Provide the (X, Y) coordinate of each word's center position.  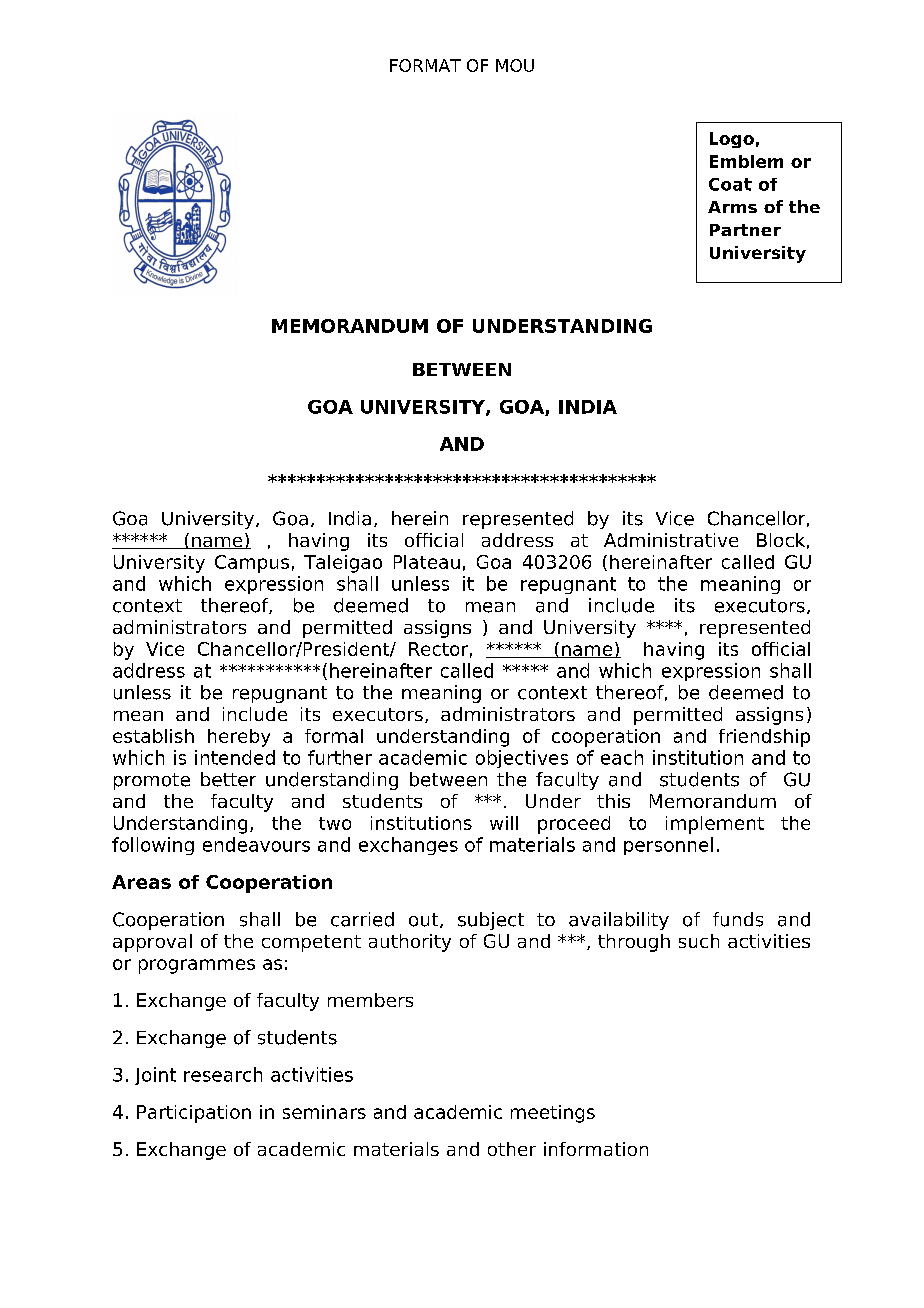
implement (715, 825)
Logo (732, 140)
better (228, 779)
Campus (252, 564)
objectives (522, 759)
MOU (515, 65)
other (512, 1149)
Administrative (671, 540)
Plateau (427, 562)
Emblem (746, 161)
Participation (194, 1114)
